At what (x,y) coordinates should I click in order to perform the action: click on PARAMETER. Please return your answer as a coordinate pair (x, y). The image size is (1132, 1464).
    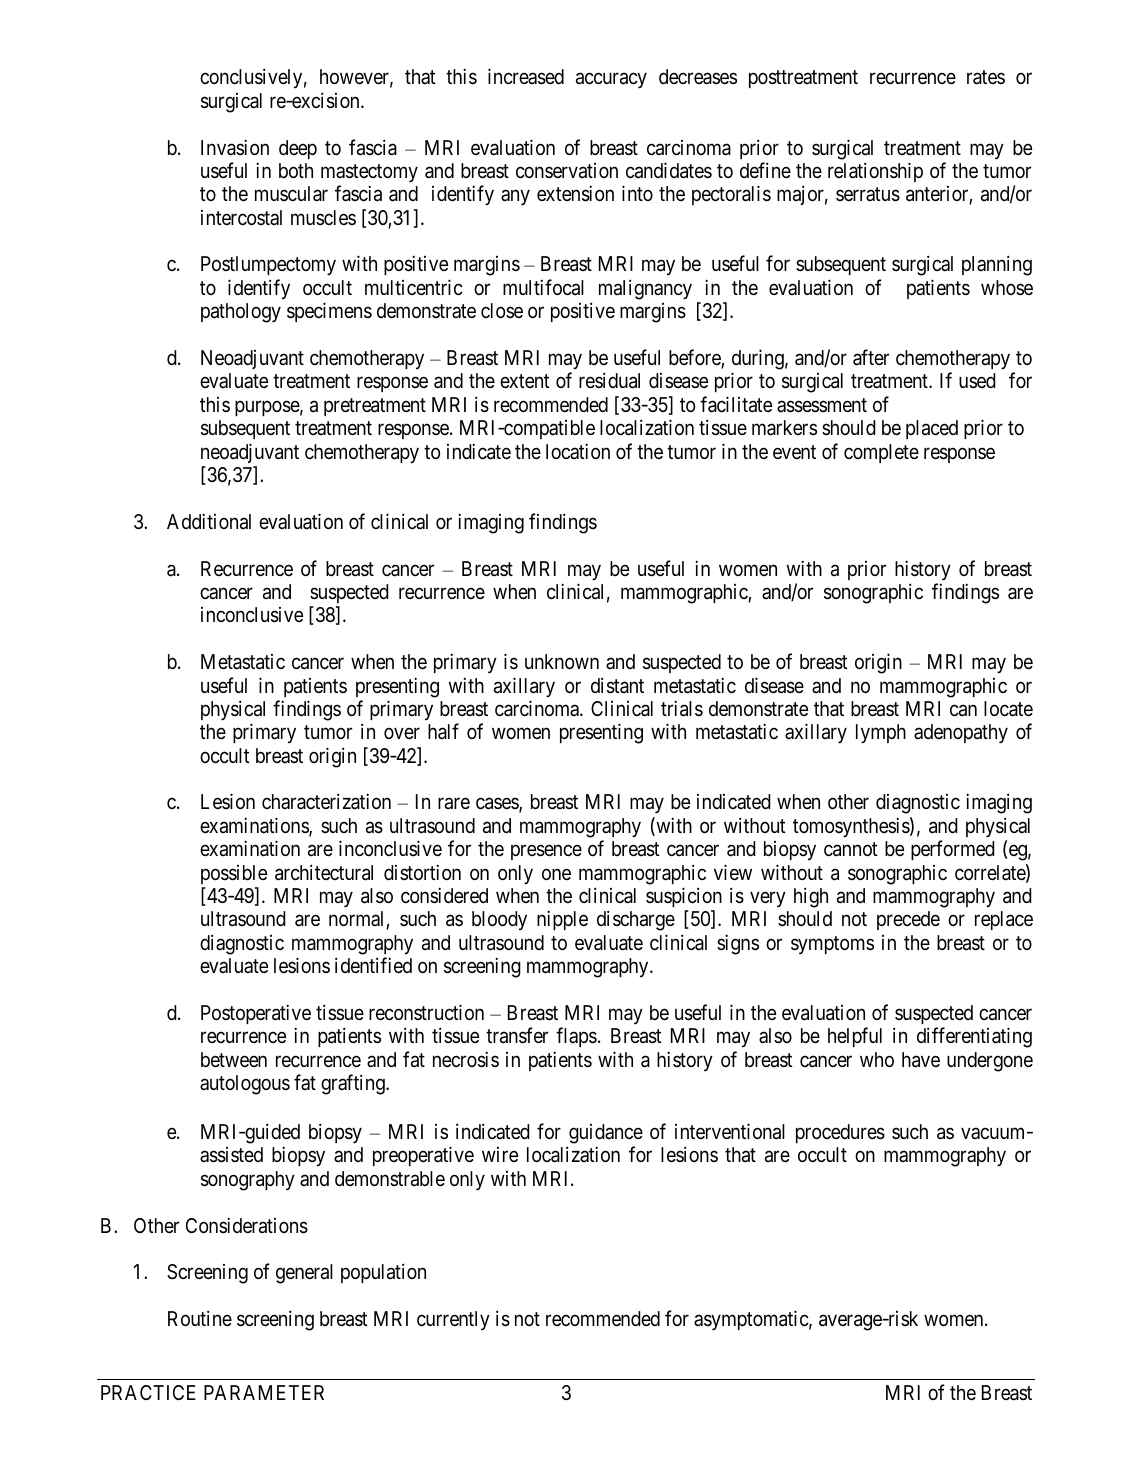
    Looking at the image, I should click on (264, 1392).
